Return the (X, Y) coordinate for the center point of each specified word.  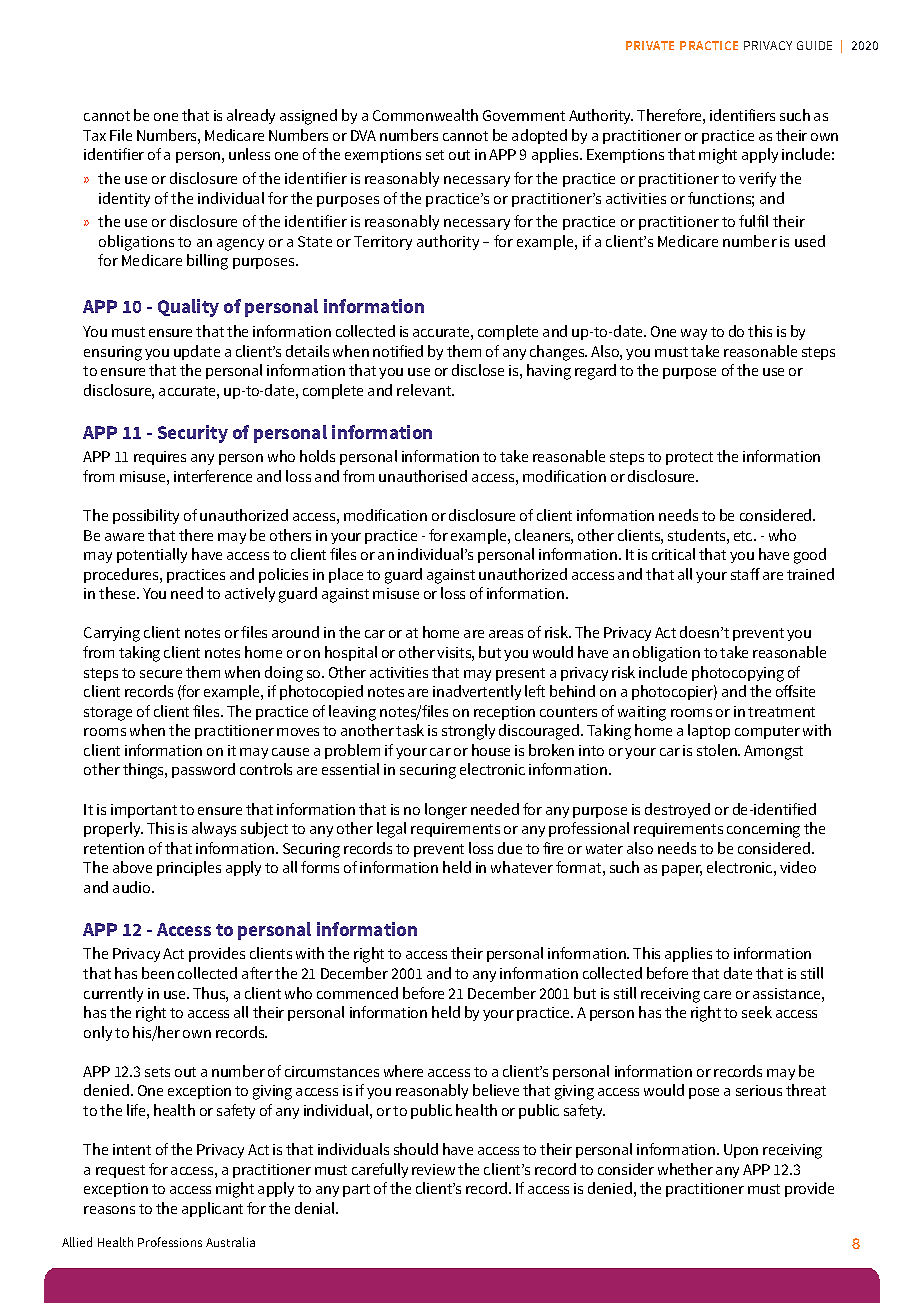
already (251, 116)
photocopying (738, 674)
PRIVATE (650, 45)
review (433, 1169)
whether (685, 1169)
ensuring (113, 353)
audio (133, 887)
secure (161, 674)
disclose (478, 370)
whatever (522, 867)
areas (506, 634)
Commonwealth (425, 115)
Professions (170, 1242)
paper (682, 870)
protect (689, 458)
